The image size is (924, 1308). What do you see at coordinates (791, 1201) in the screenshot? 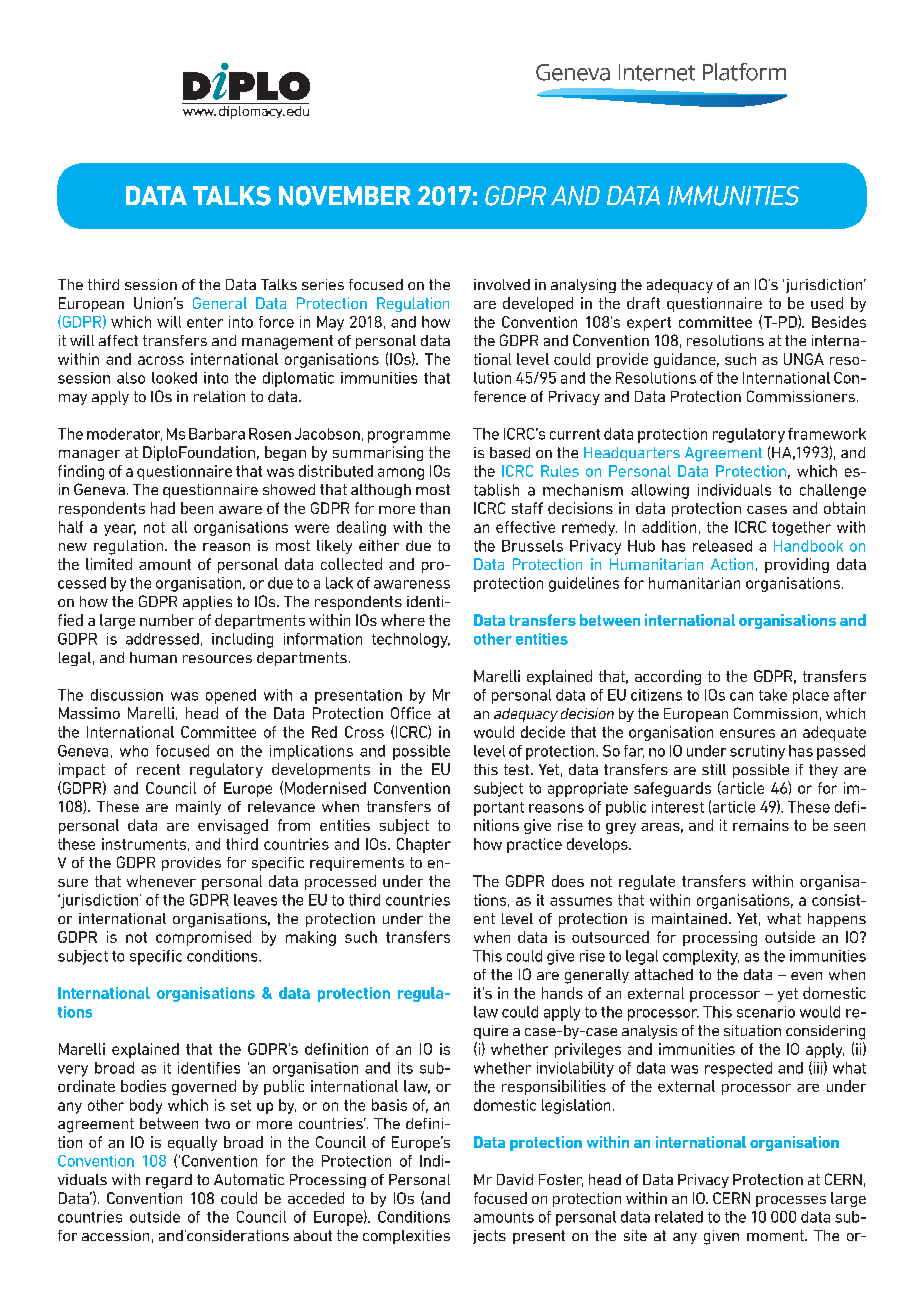
I see `processes` at bounding box center [791, 1201].
